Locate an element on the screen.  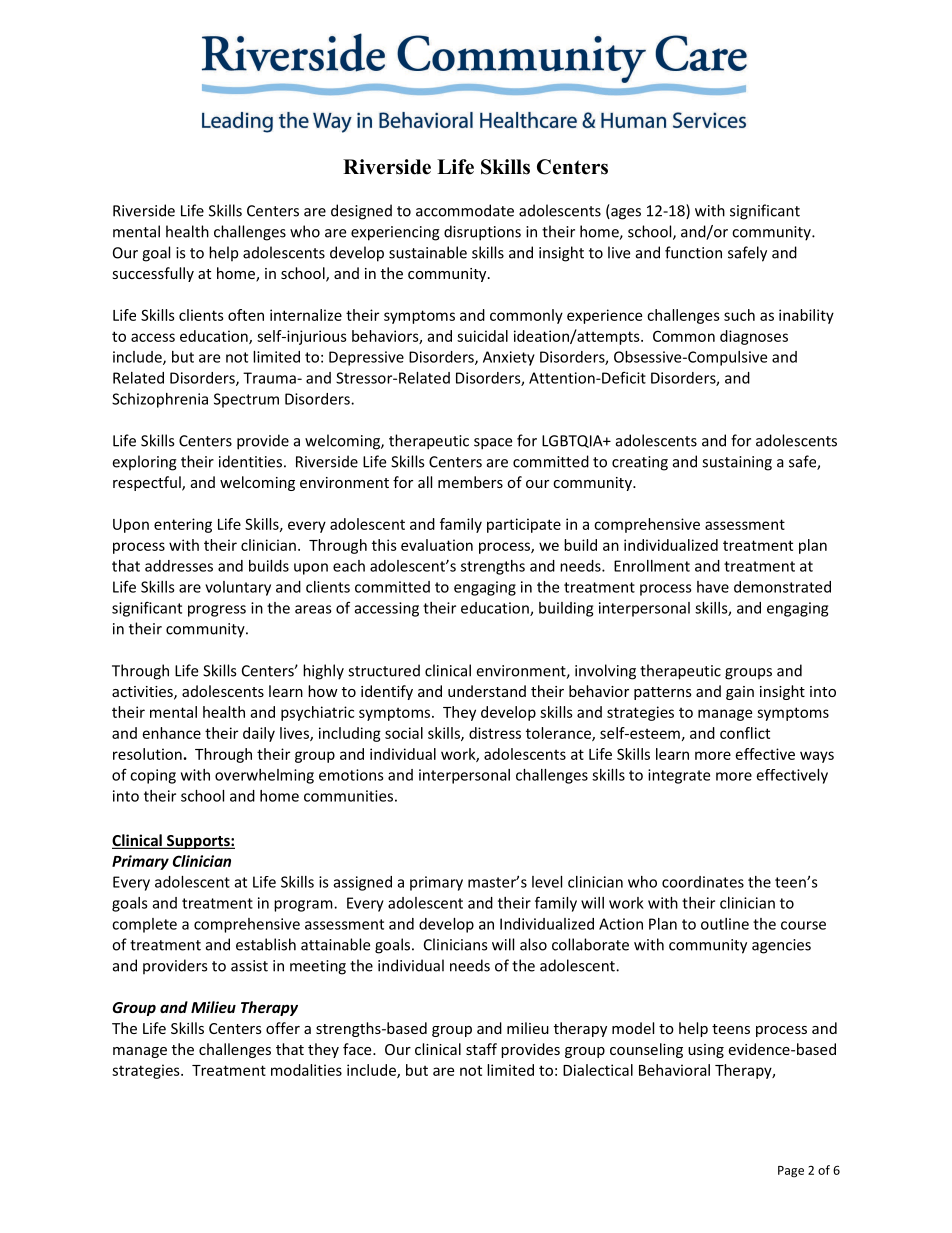
successfully is located at coordinates (153, 274).
